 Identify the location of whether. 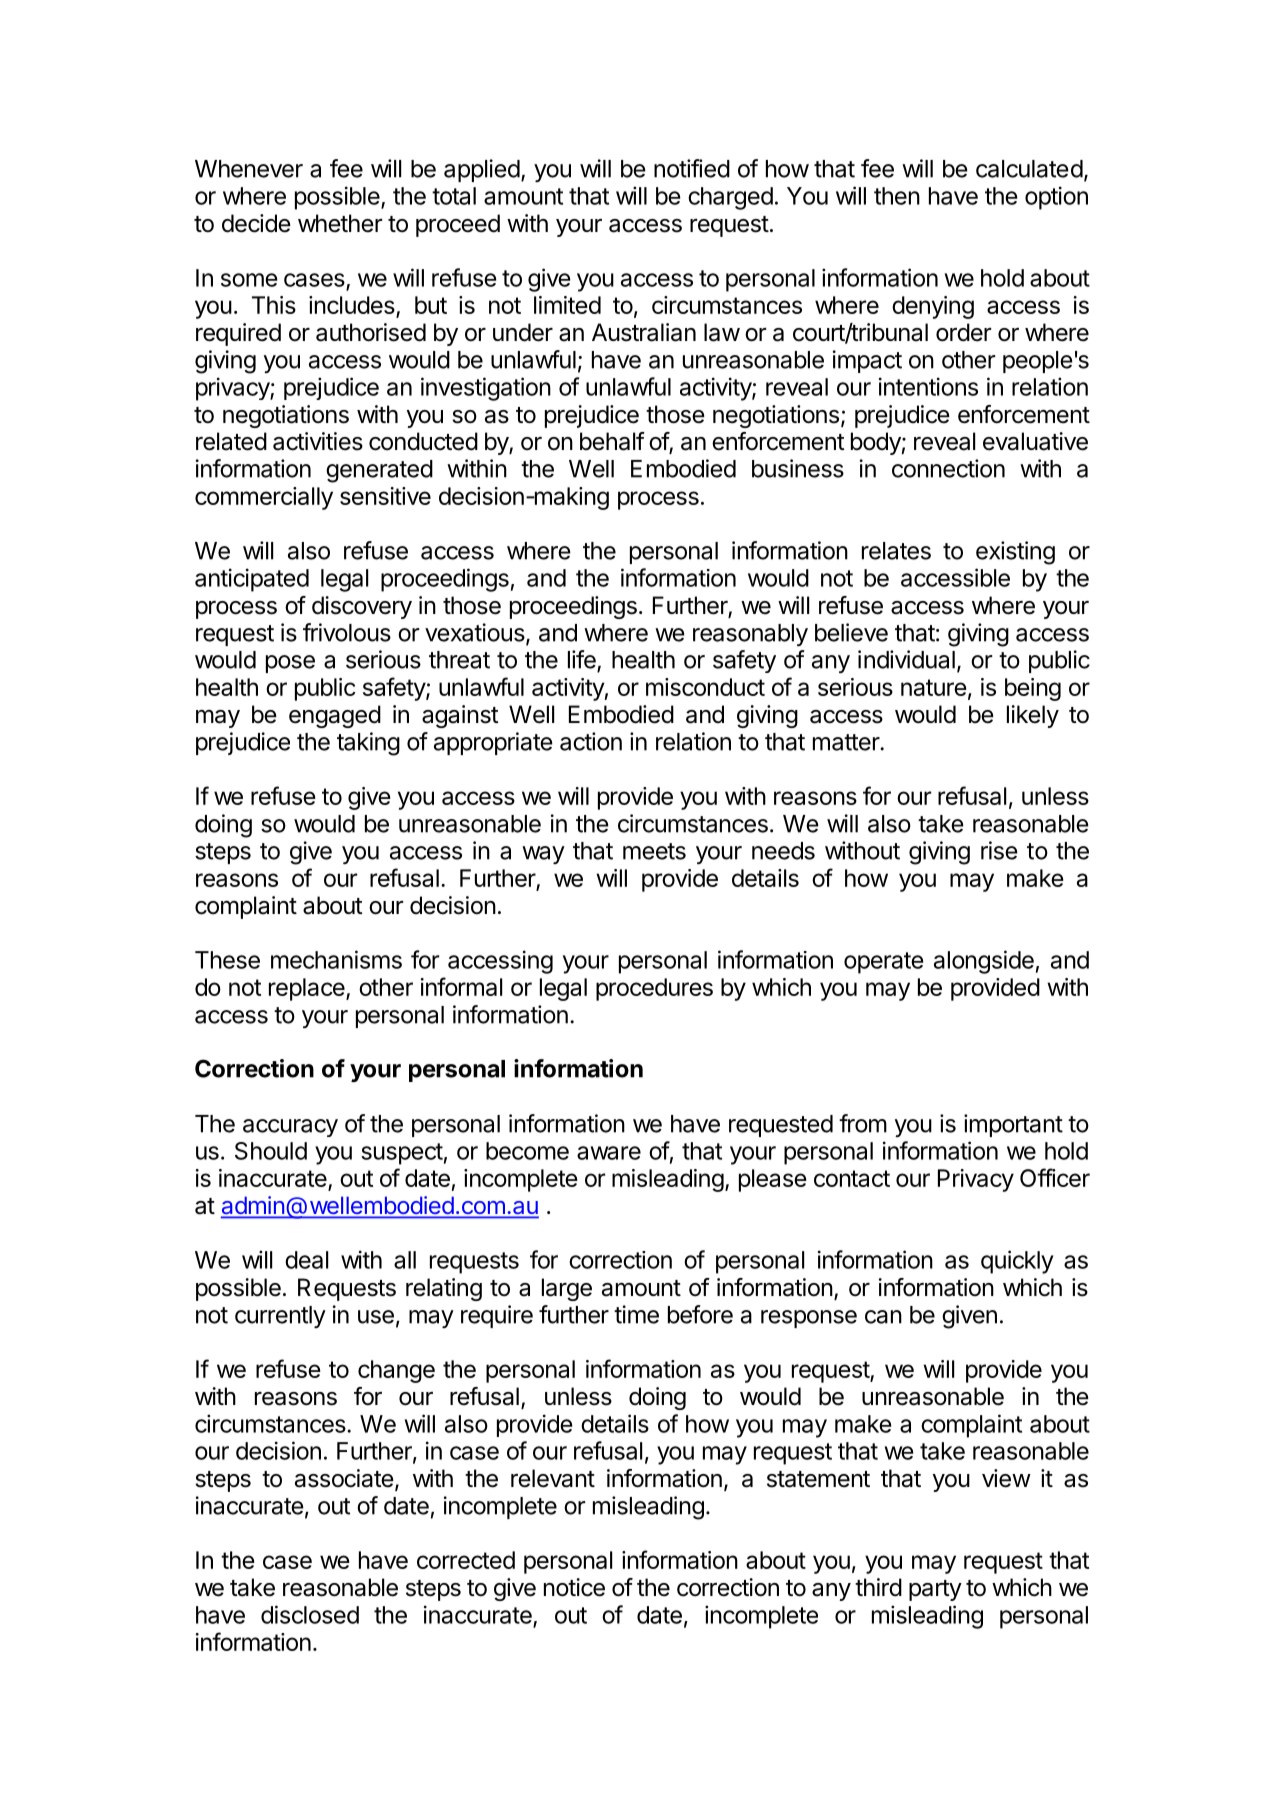
(340, 223).
